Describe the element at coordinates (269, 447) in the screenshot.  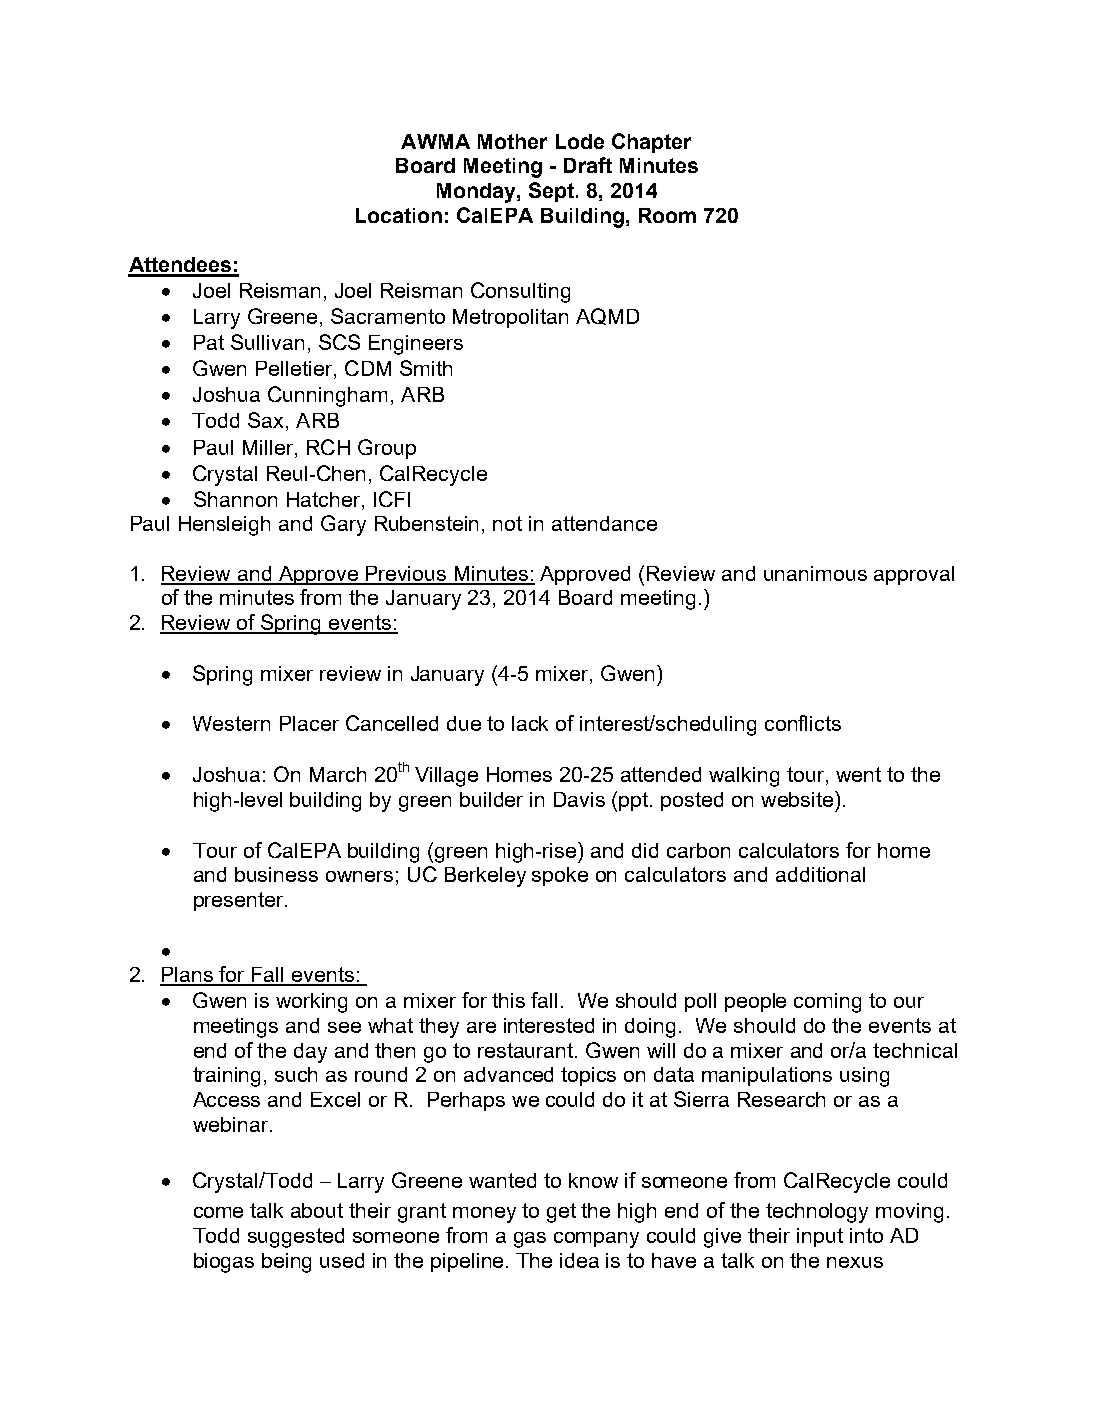
I see `Miller` at that location.
